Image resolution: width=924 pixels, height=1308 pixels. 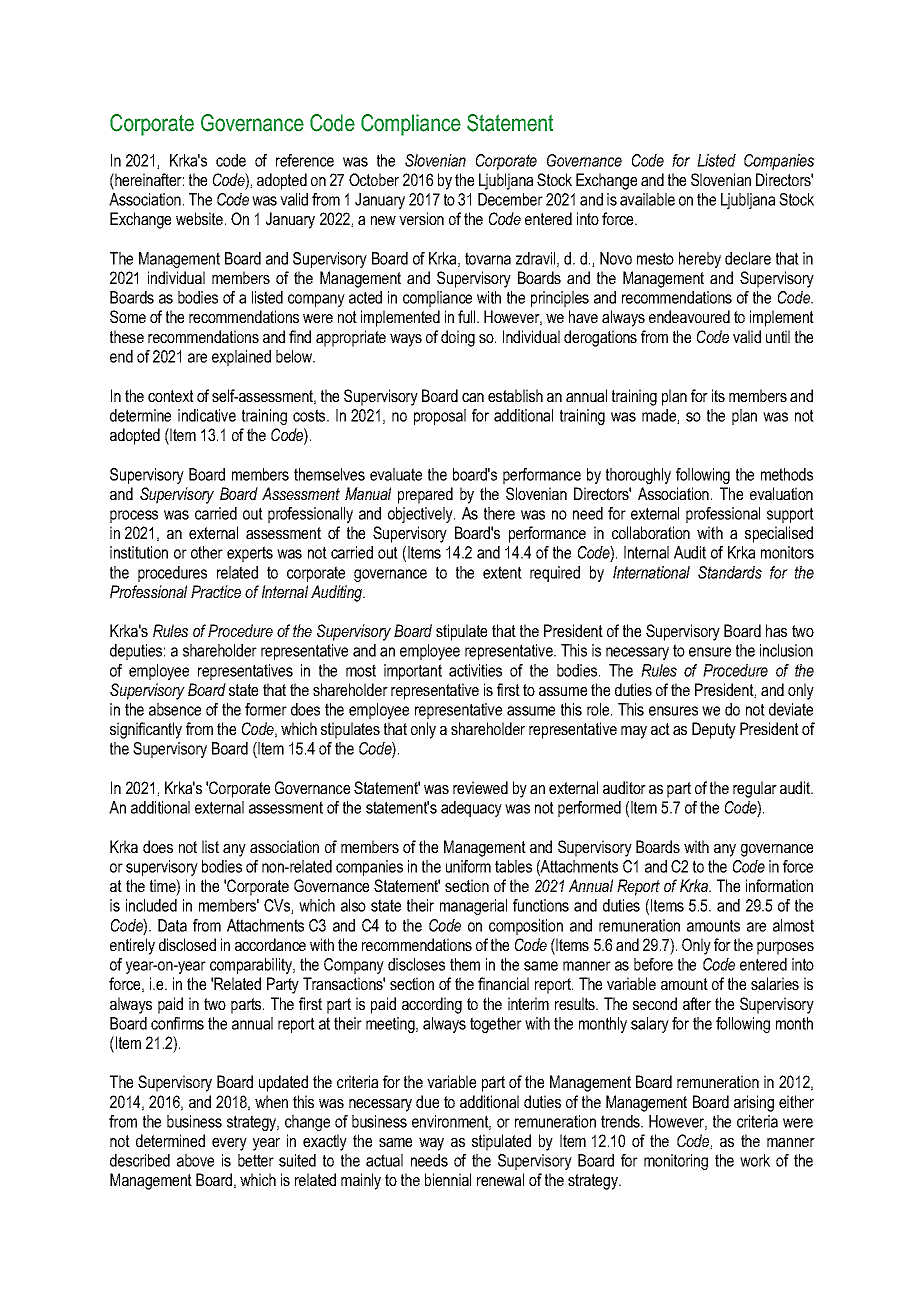 I want to click on its, so click(x=718, y=395).
